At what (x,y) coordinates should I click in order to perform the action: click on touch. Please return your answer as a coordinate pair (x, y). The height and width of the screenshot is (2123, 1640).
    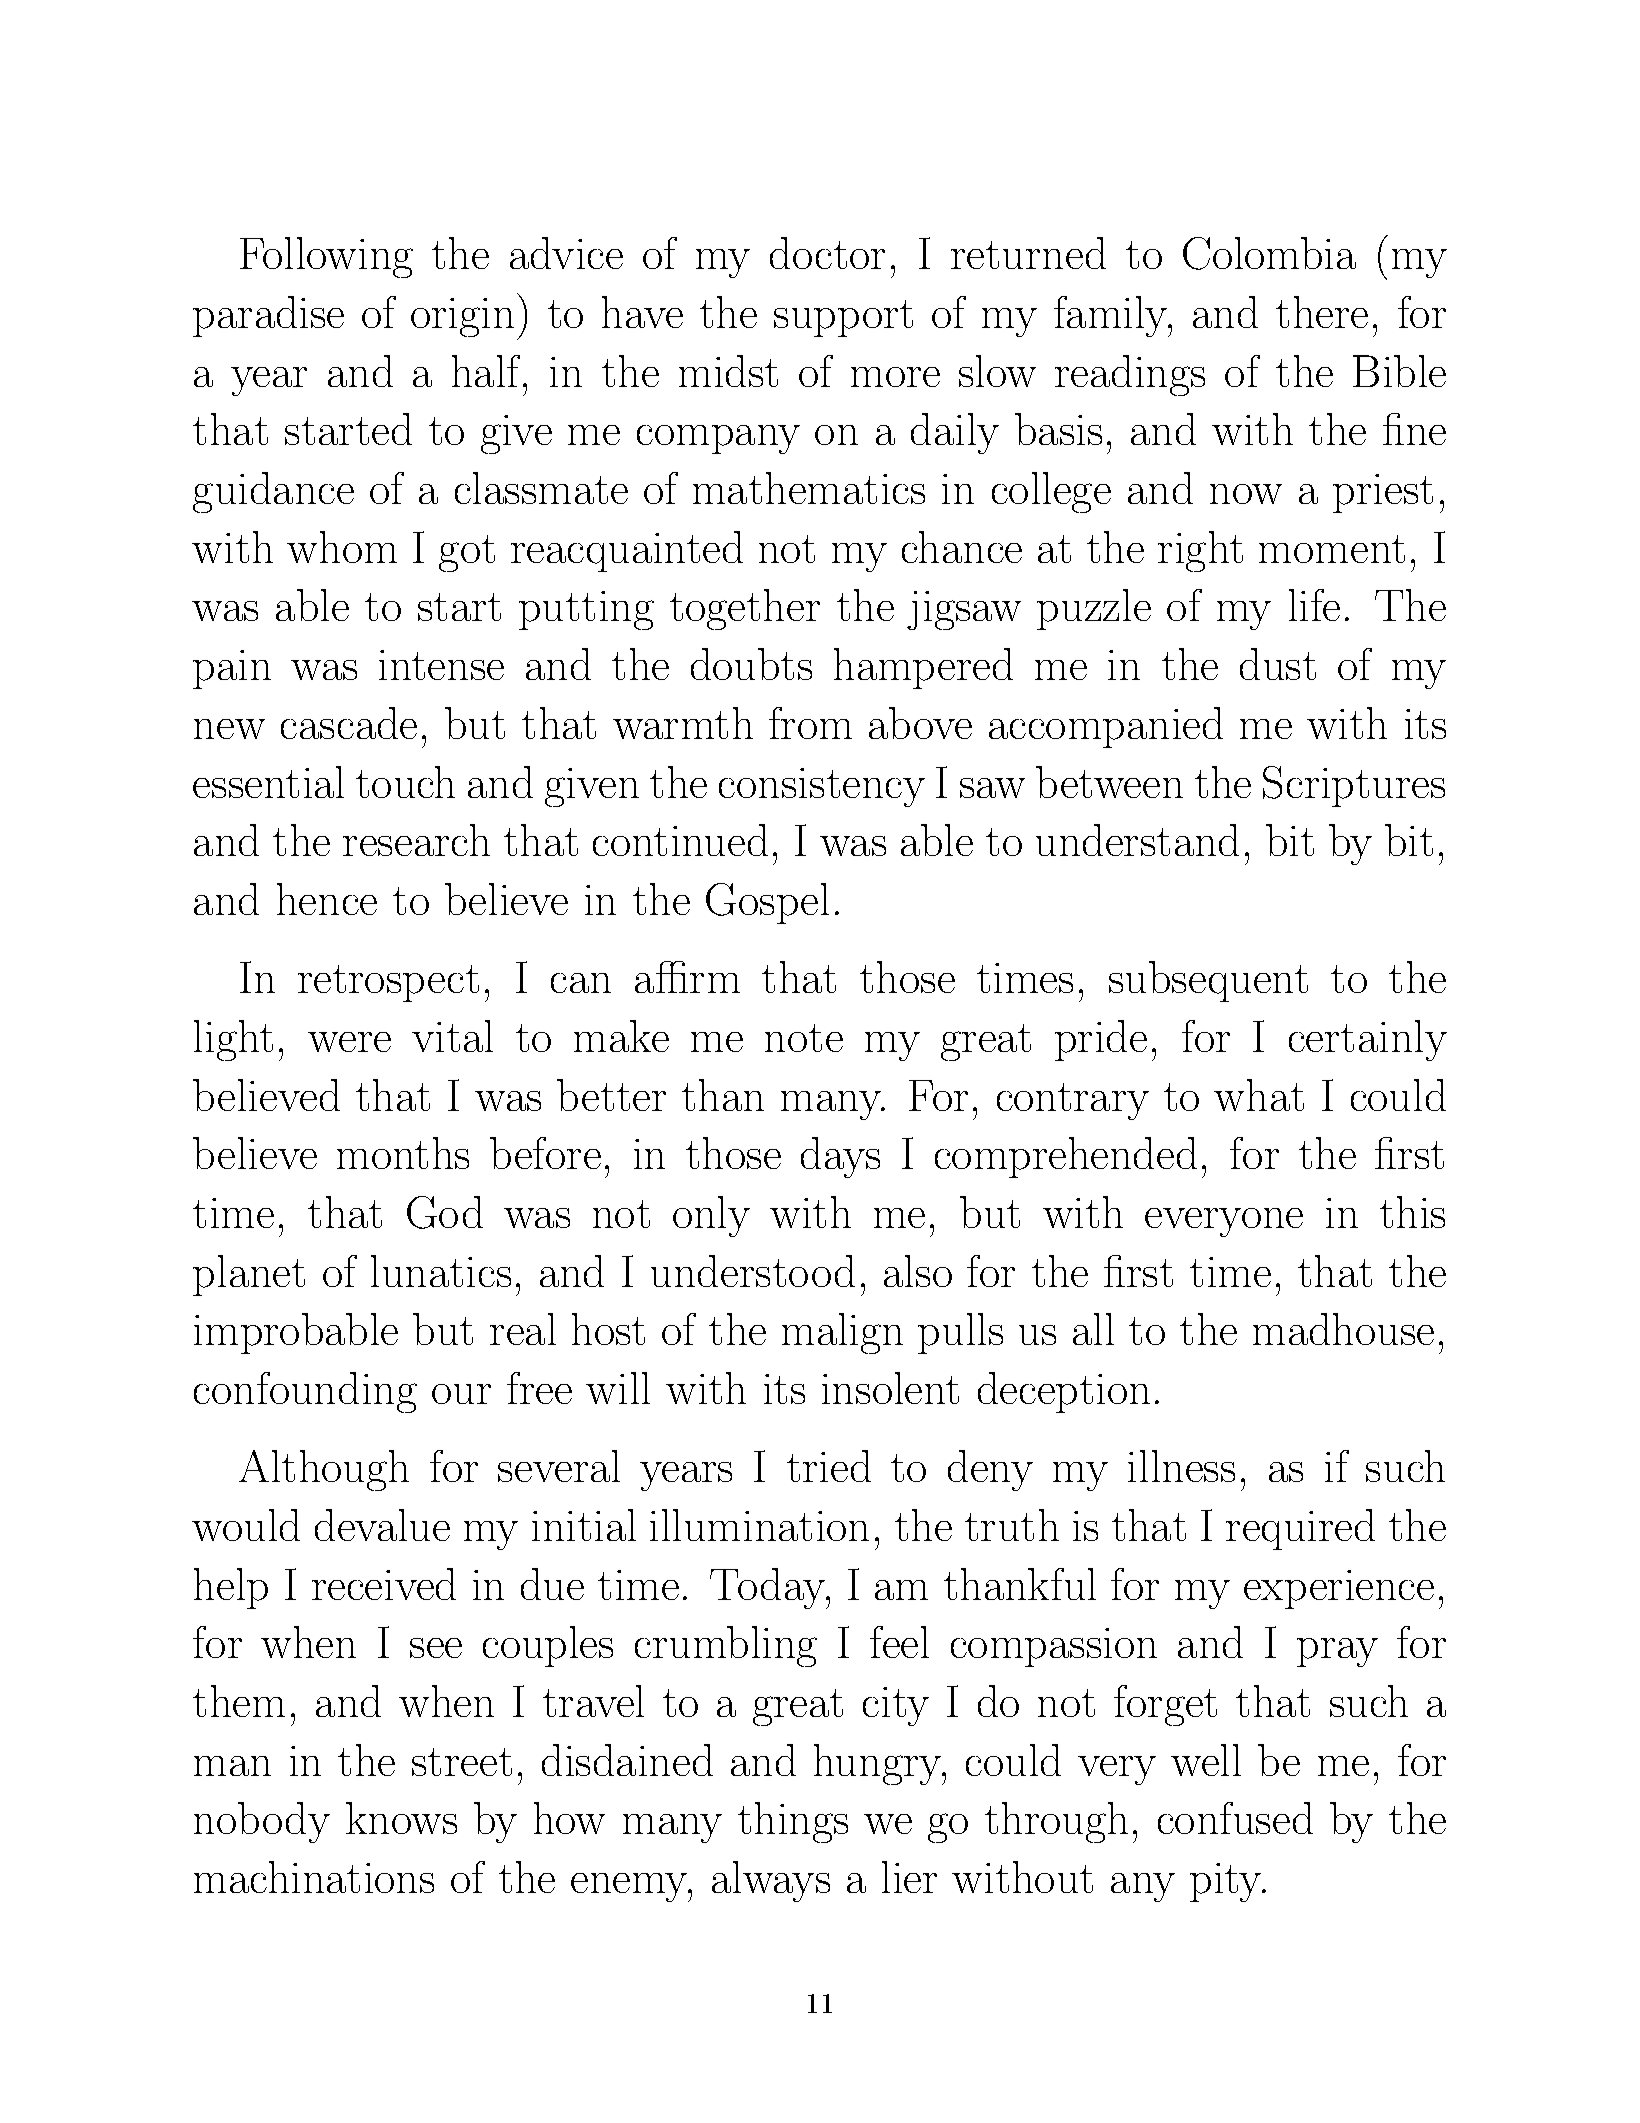
    Looking at the image, I should click on (405, 782).
